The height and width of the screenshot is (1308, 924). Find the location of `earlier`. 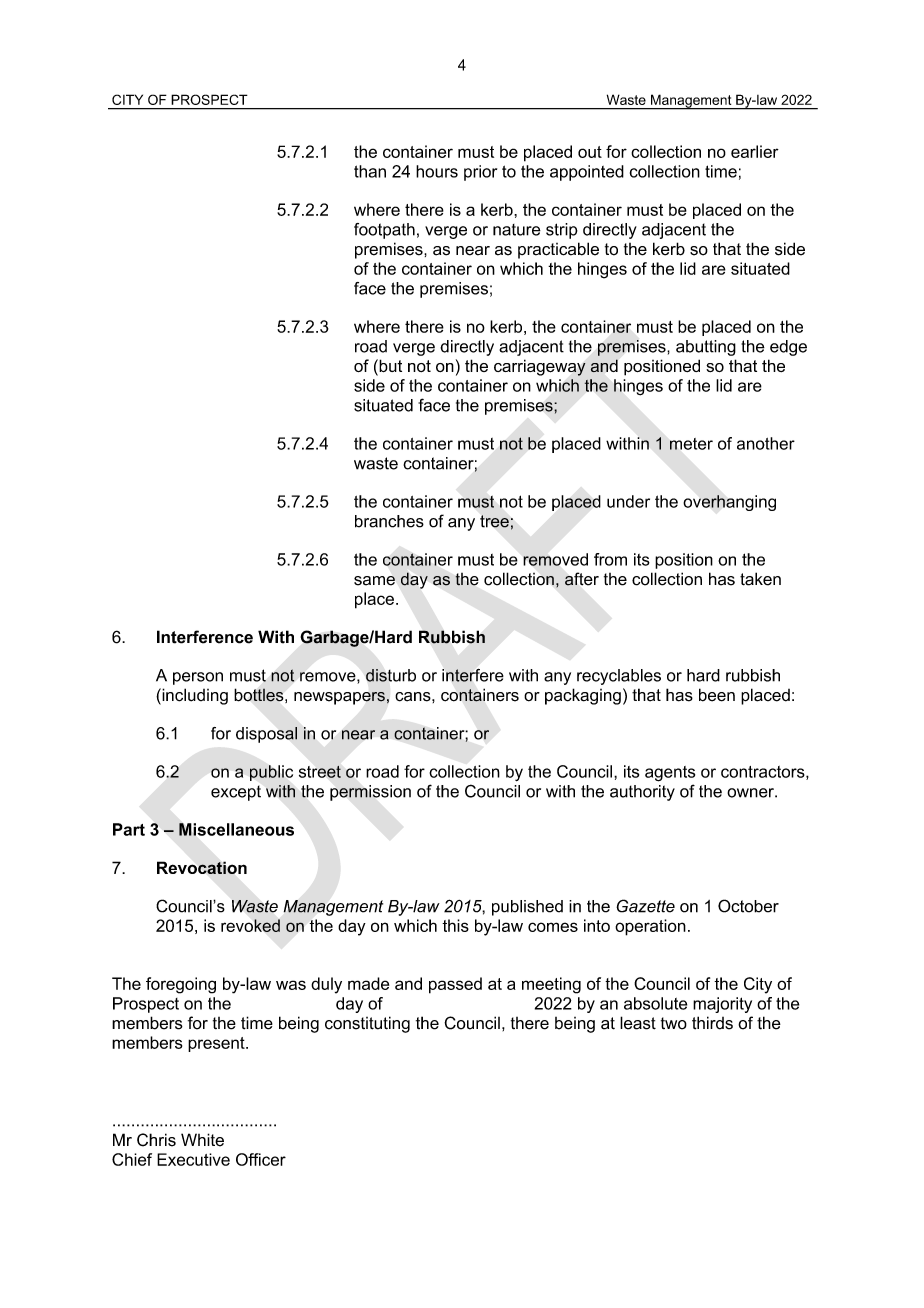

earlier is located at coordinates (755, 151).
